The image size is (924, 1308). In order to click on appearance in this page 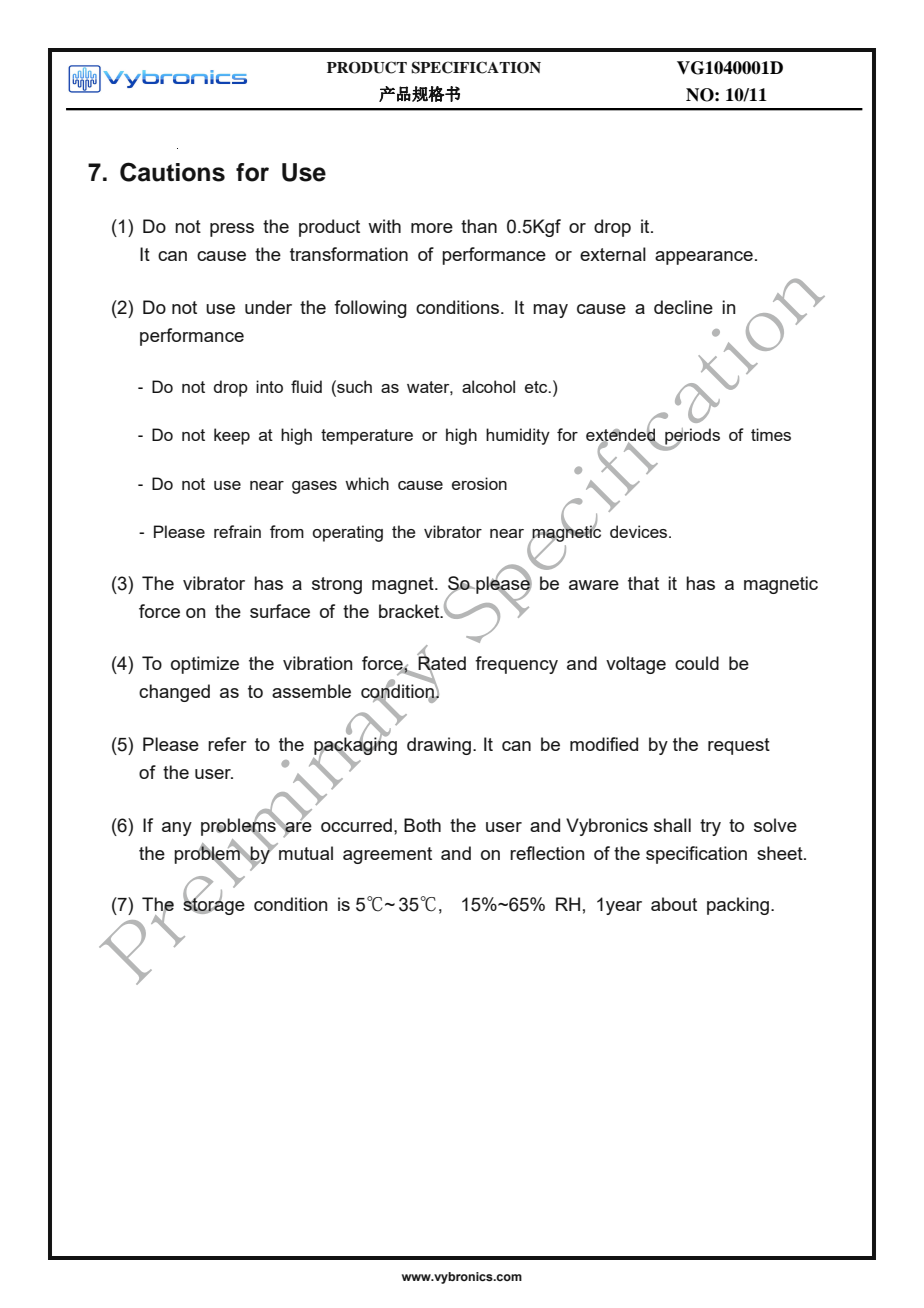, I will do `click(704, 258)`.
